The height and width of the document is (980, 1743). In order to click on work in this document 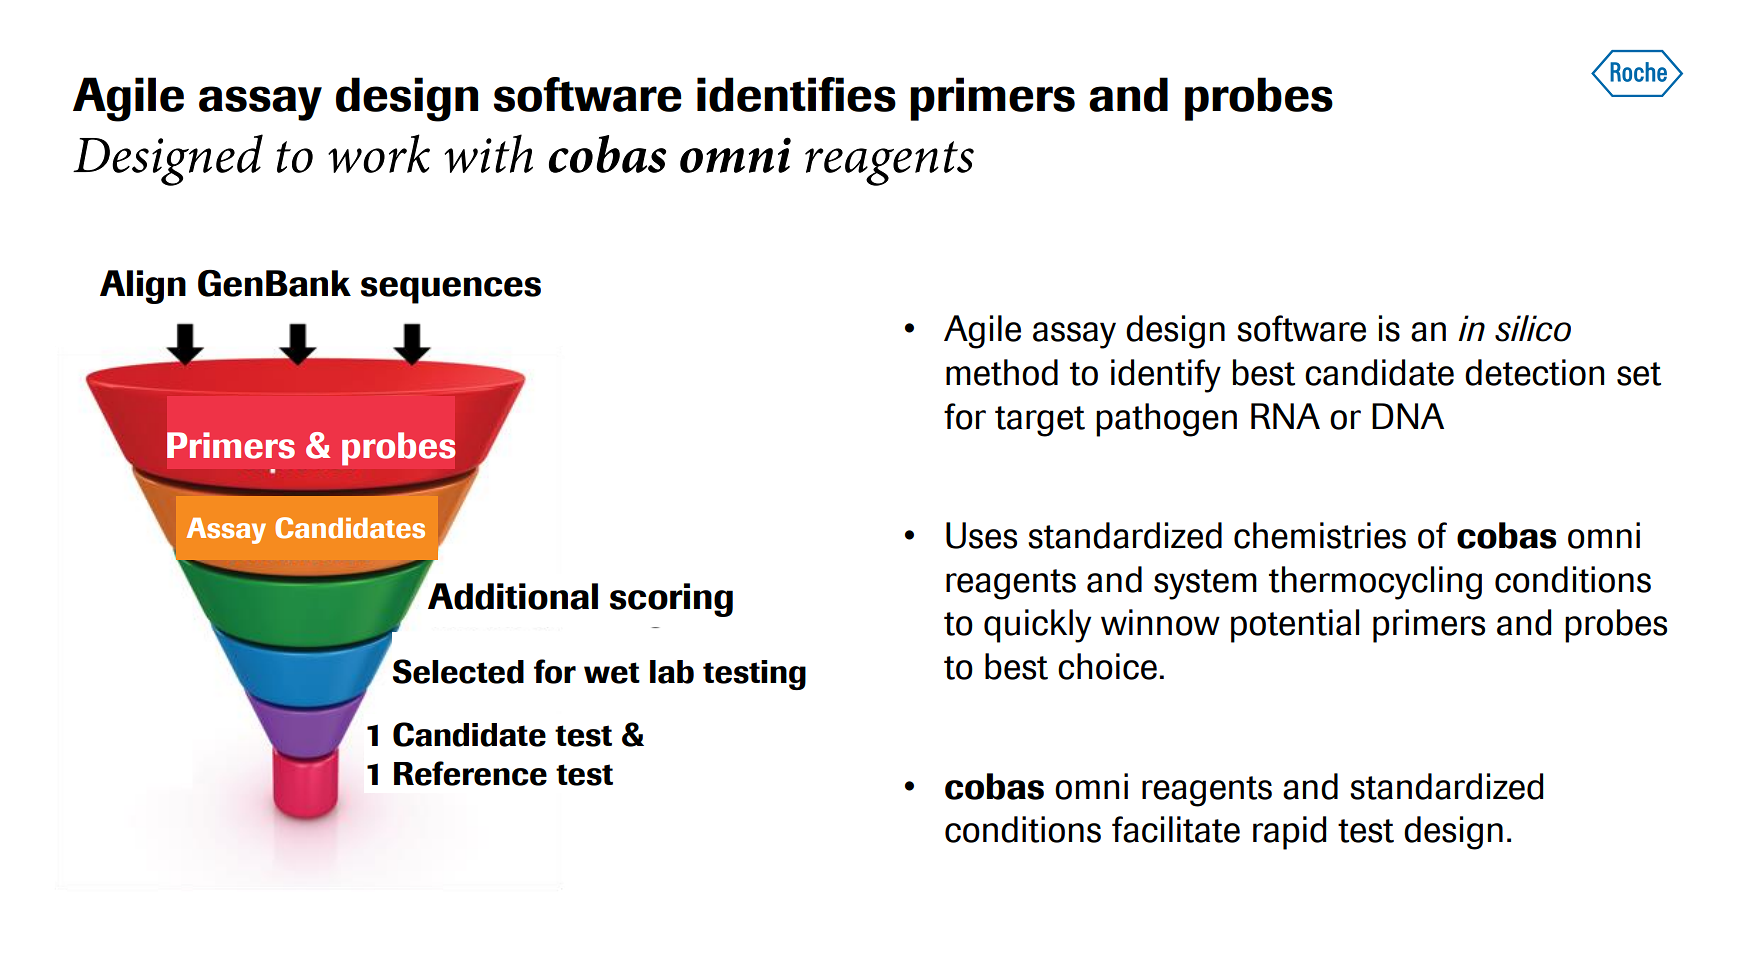, I will do `click(379, 153)`.
